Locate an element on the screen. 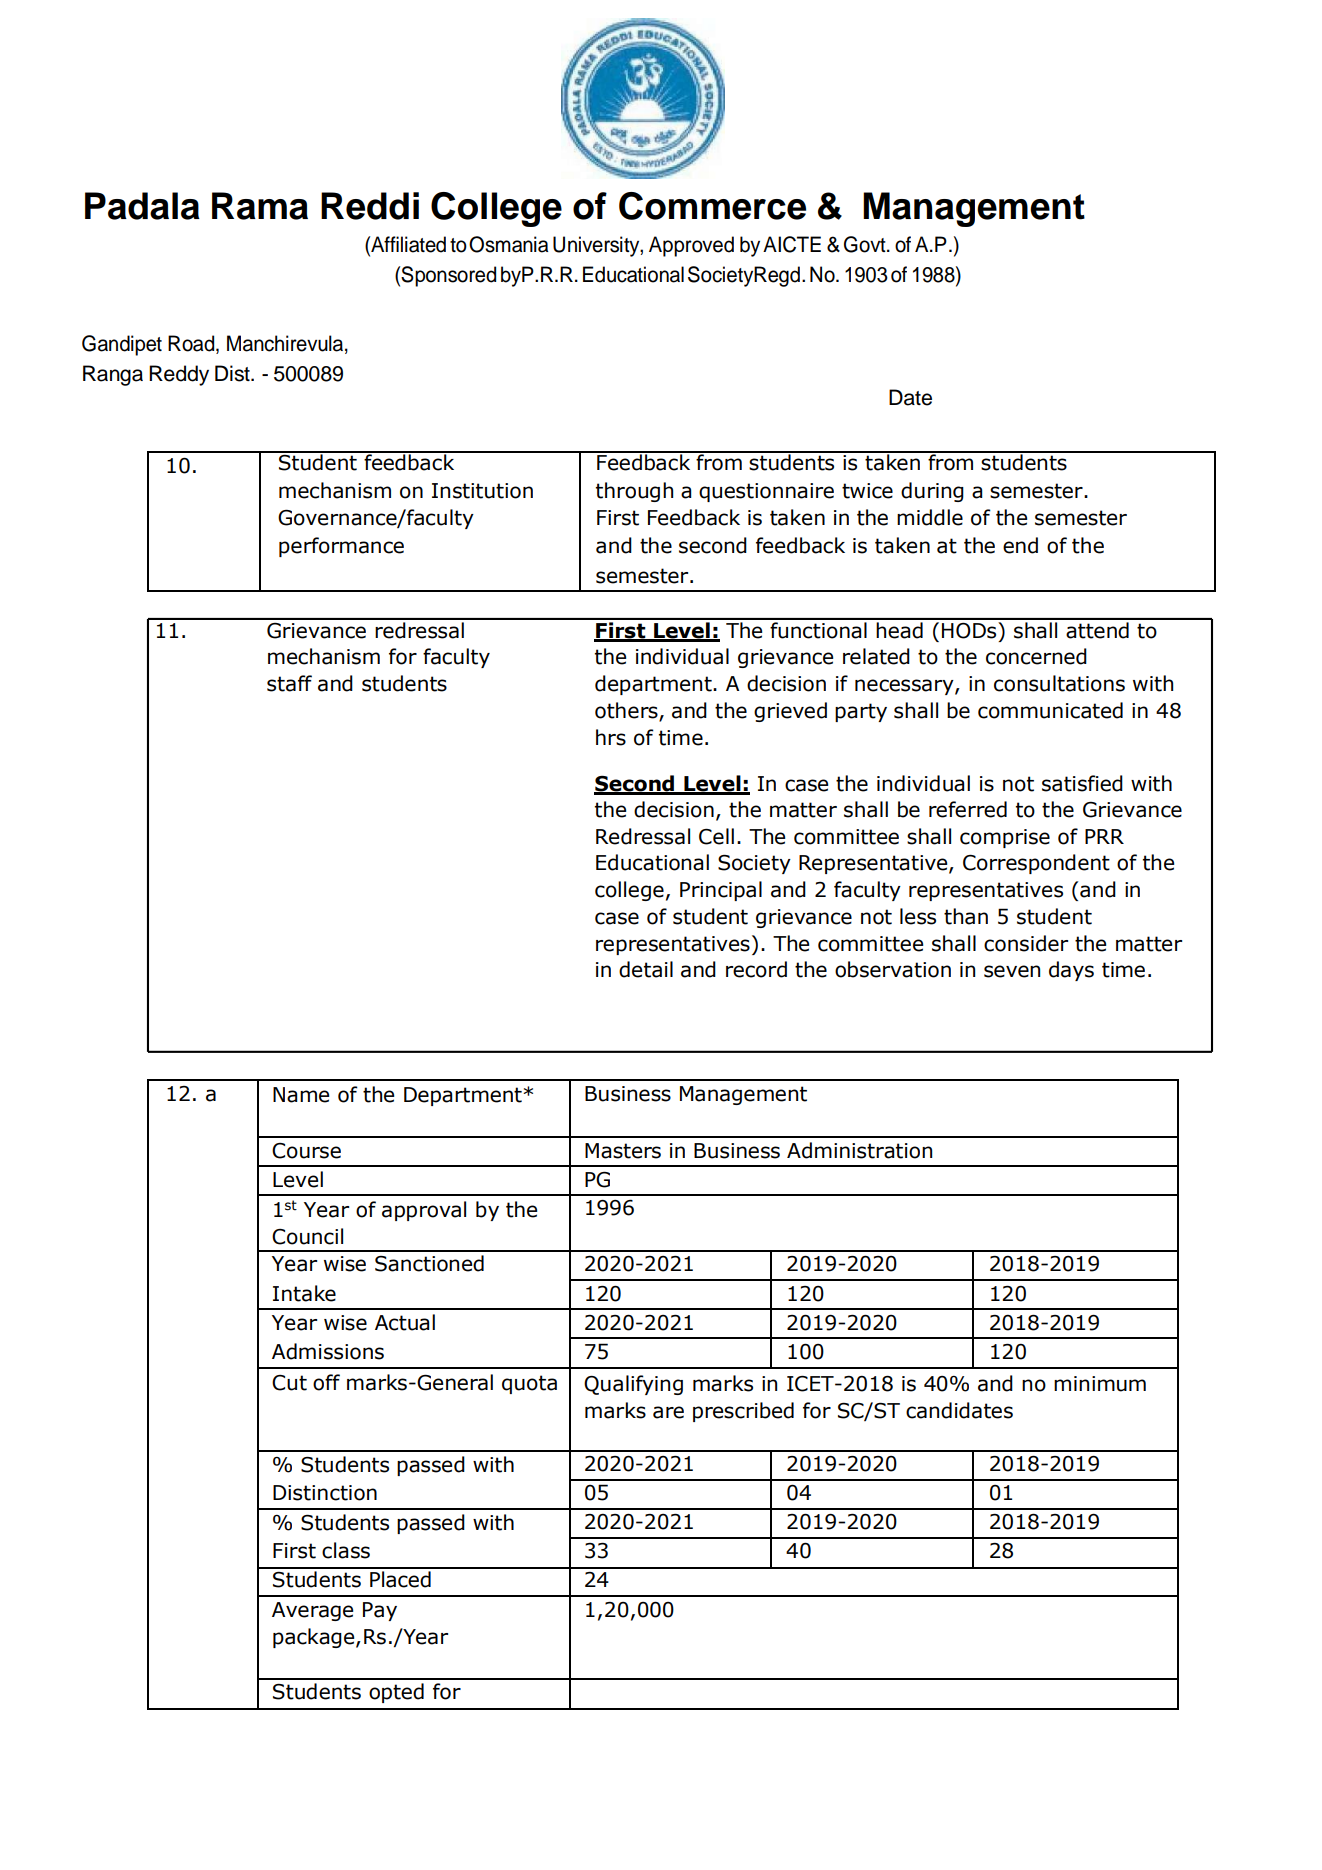 The width and height of the screenshot is (1322, 1870). Approved is located at coordinates (691, 246).
